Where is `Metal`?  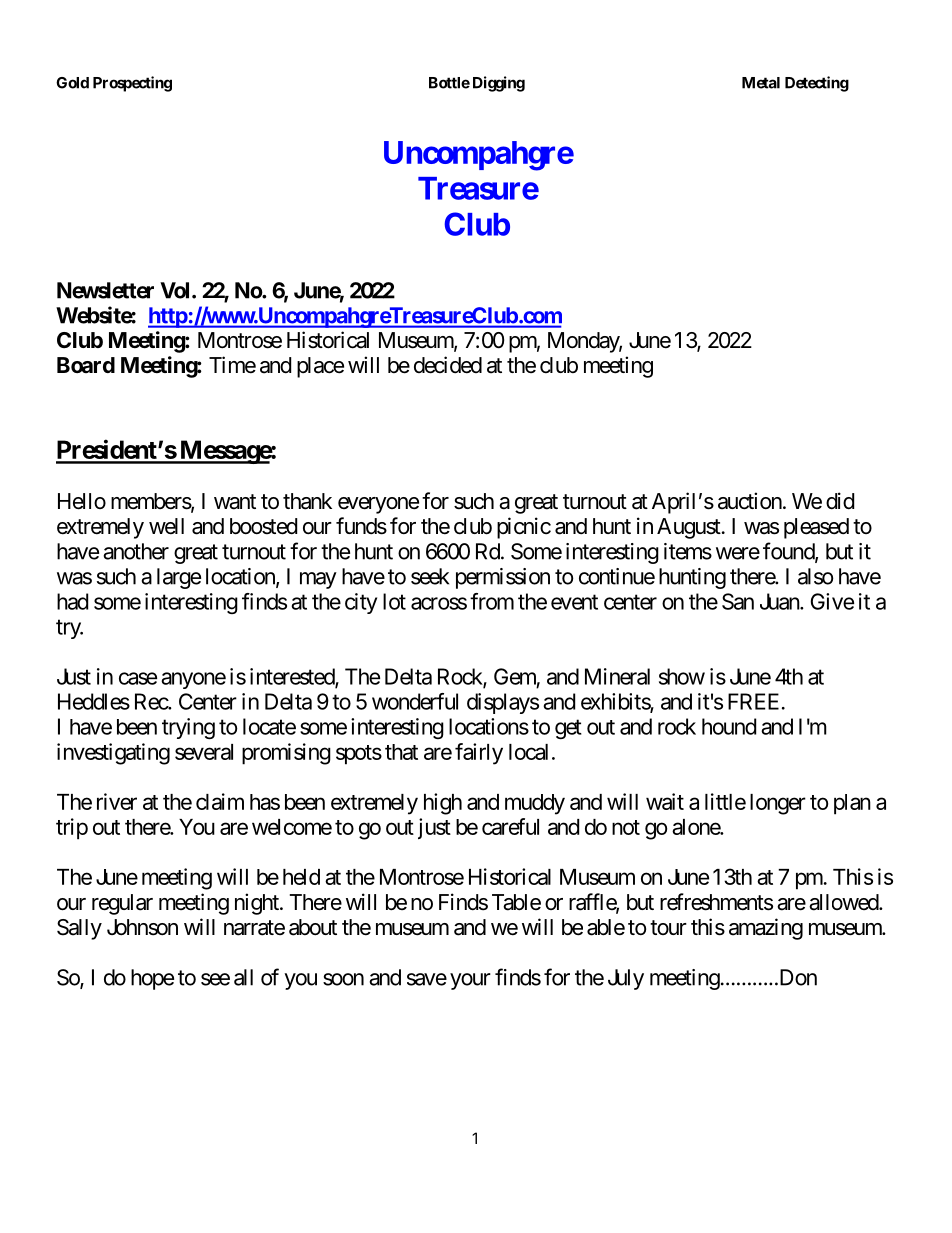
Metal is located at coordinates (761, 83).
